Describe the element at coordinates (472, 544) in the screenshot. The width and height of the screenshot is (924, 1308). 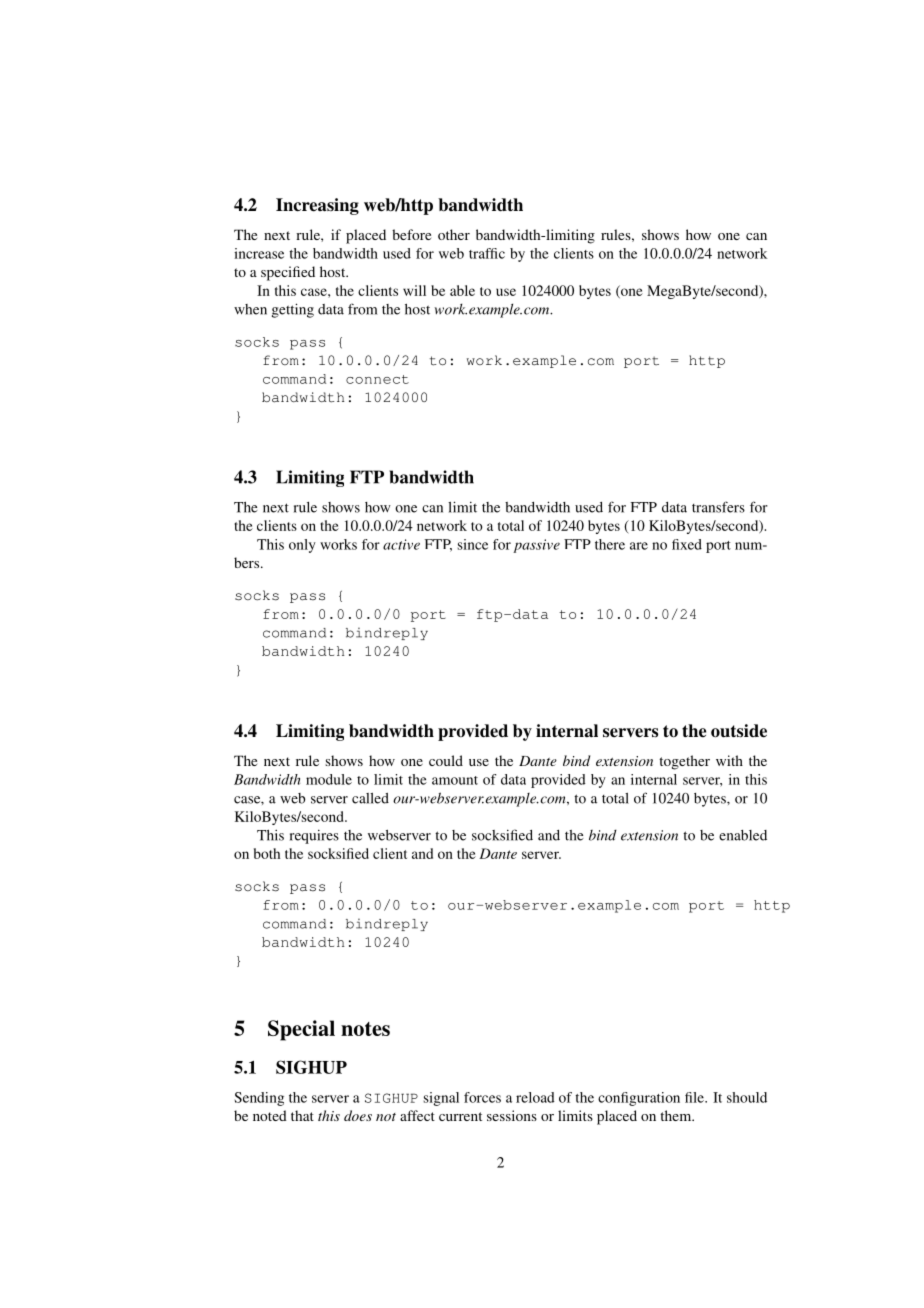
I see `since` at that location.
